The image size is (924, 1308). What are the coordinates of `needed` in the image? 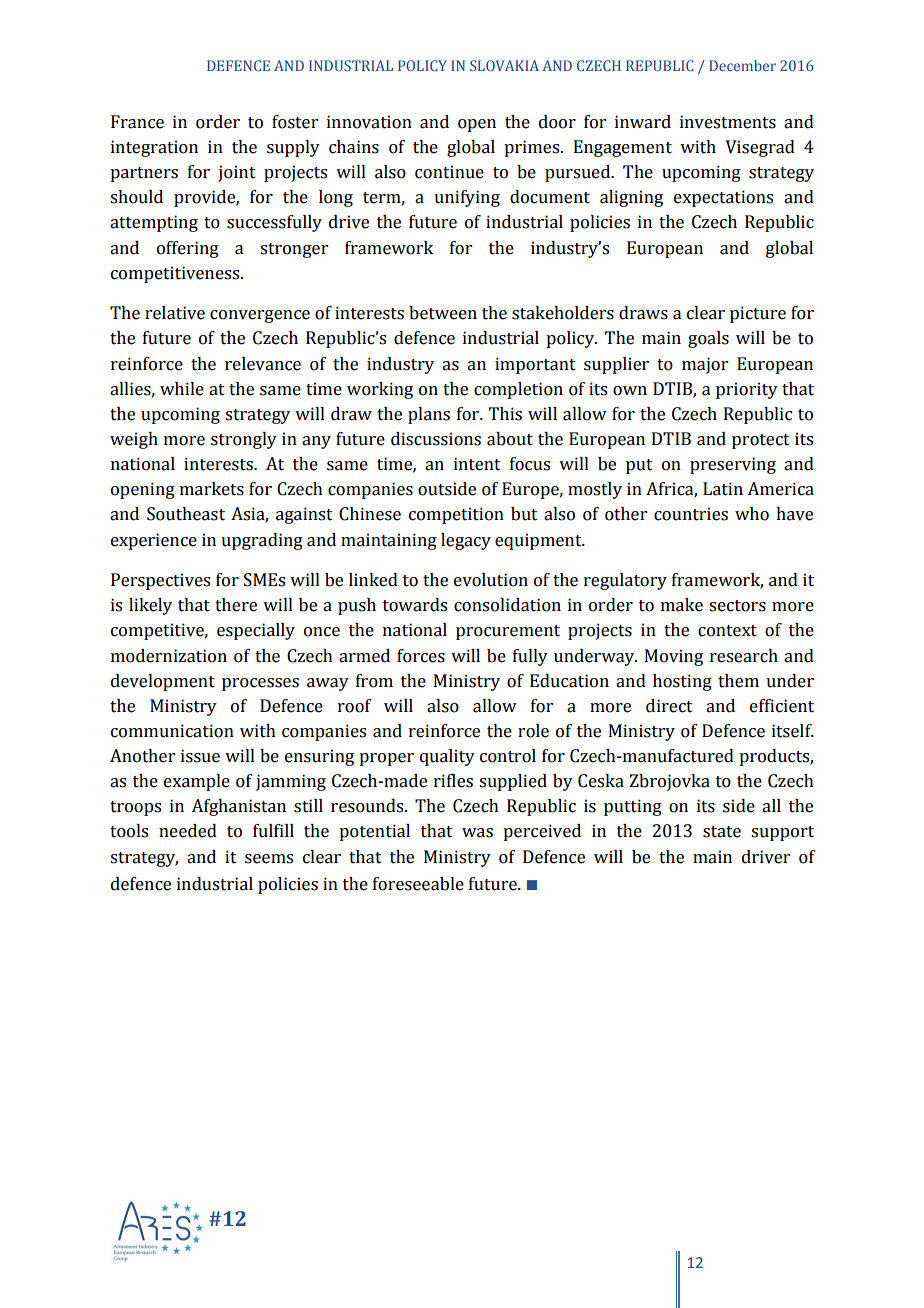 It's located at (188, 831).
